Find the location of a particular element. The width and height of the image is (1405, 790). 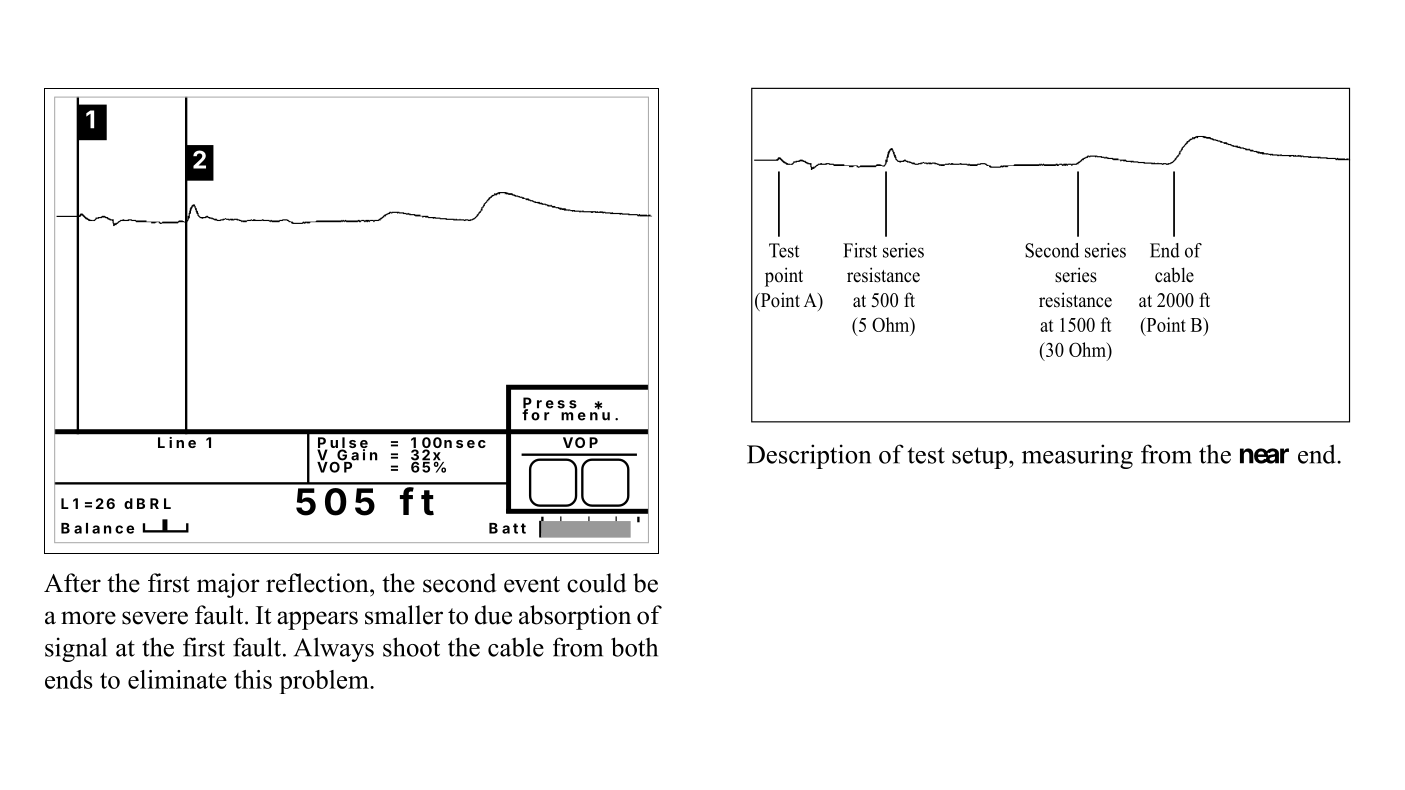

menu is located at coordinates (585, 416).
